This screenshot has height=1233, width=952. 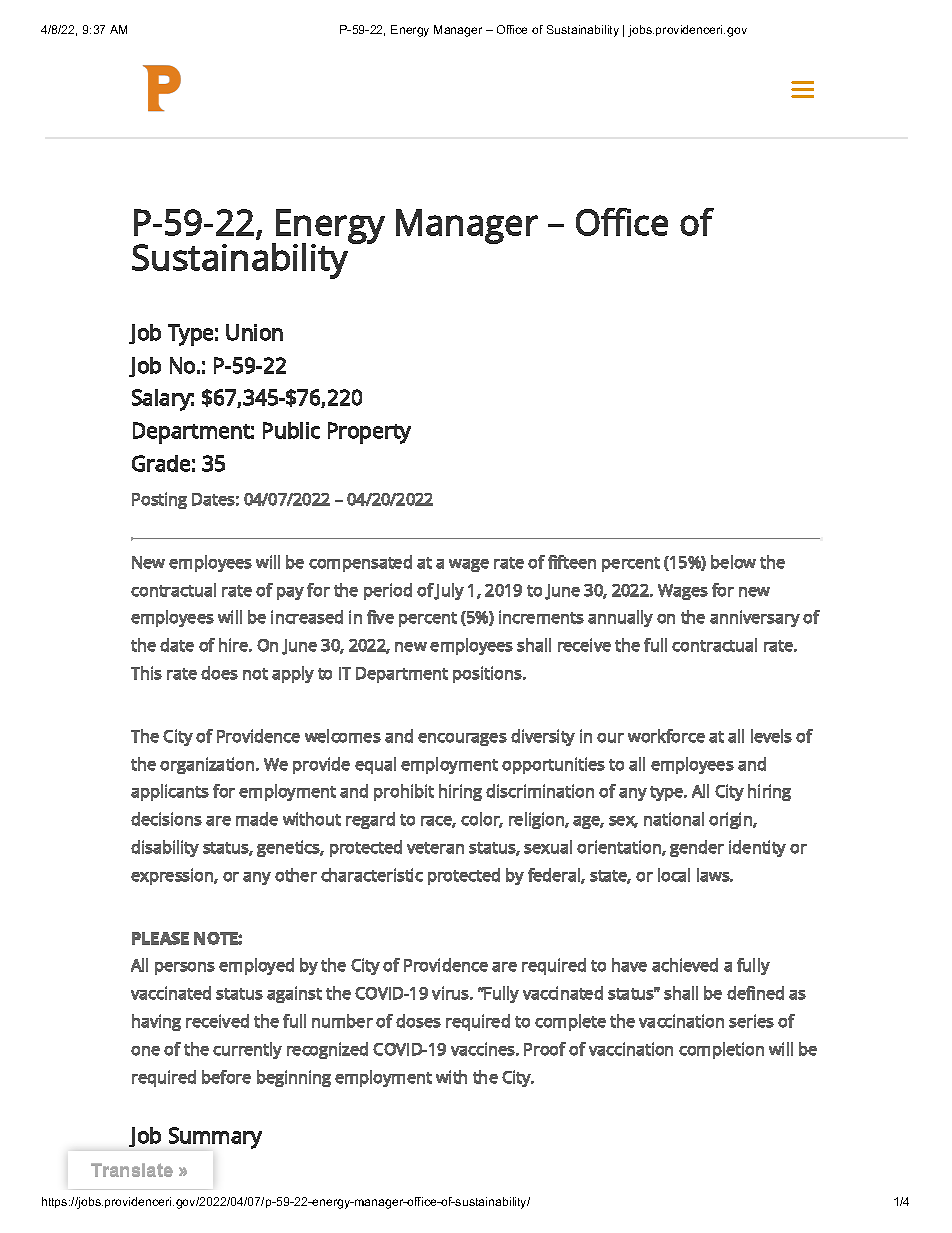 I want to click on achieved, so click(x=685, y=965).
